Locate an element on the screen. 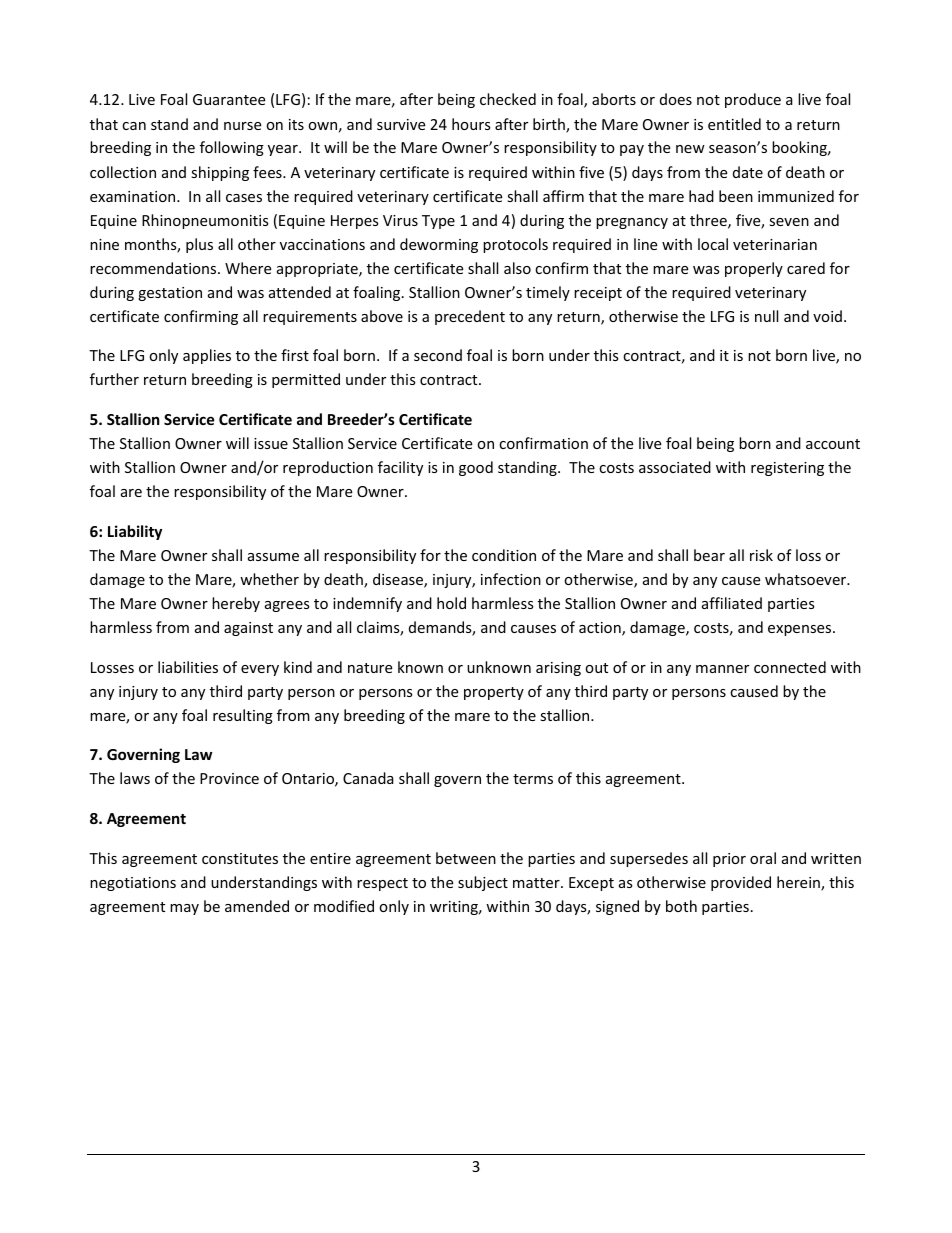 The height and width of the screenshot is (1233, 952). null is located at coordinates (766, 316).
